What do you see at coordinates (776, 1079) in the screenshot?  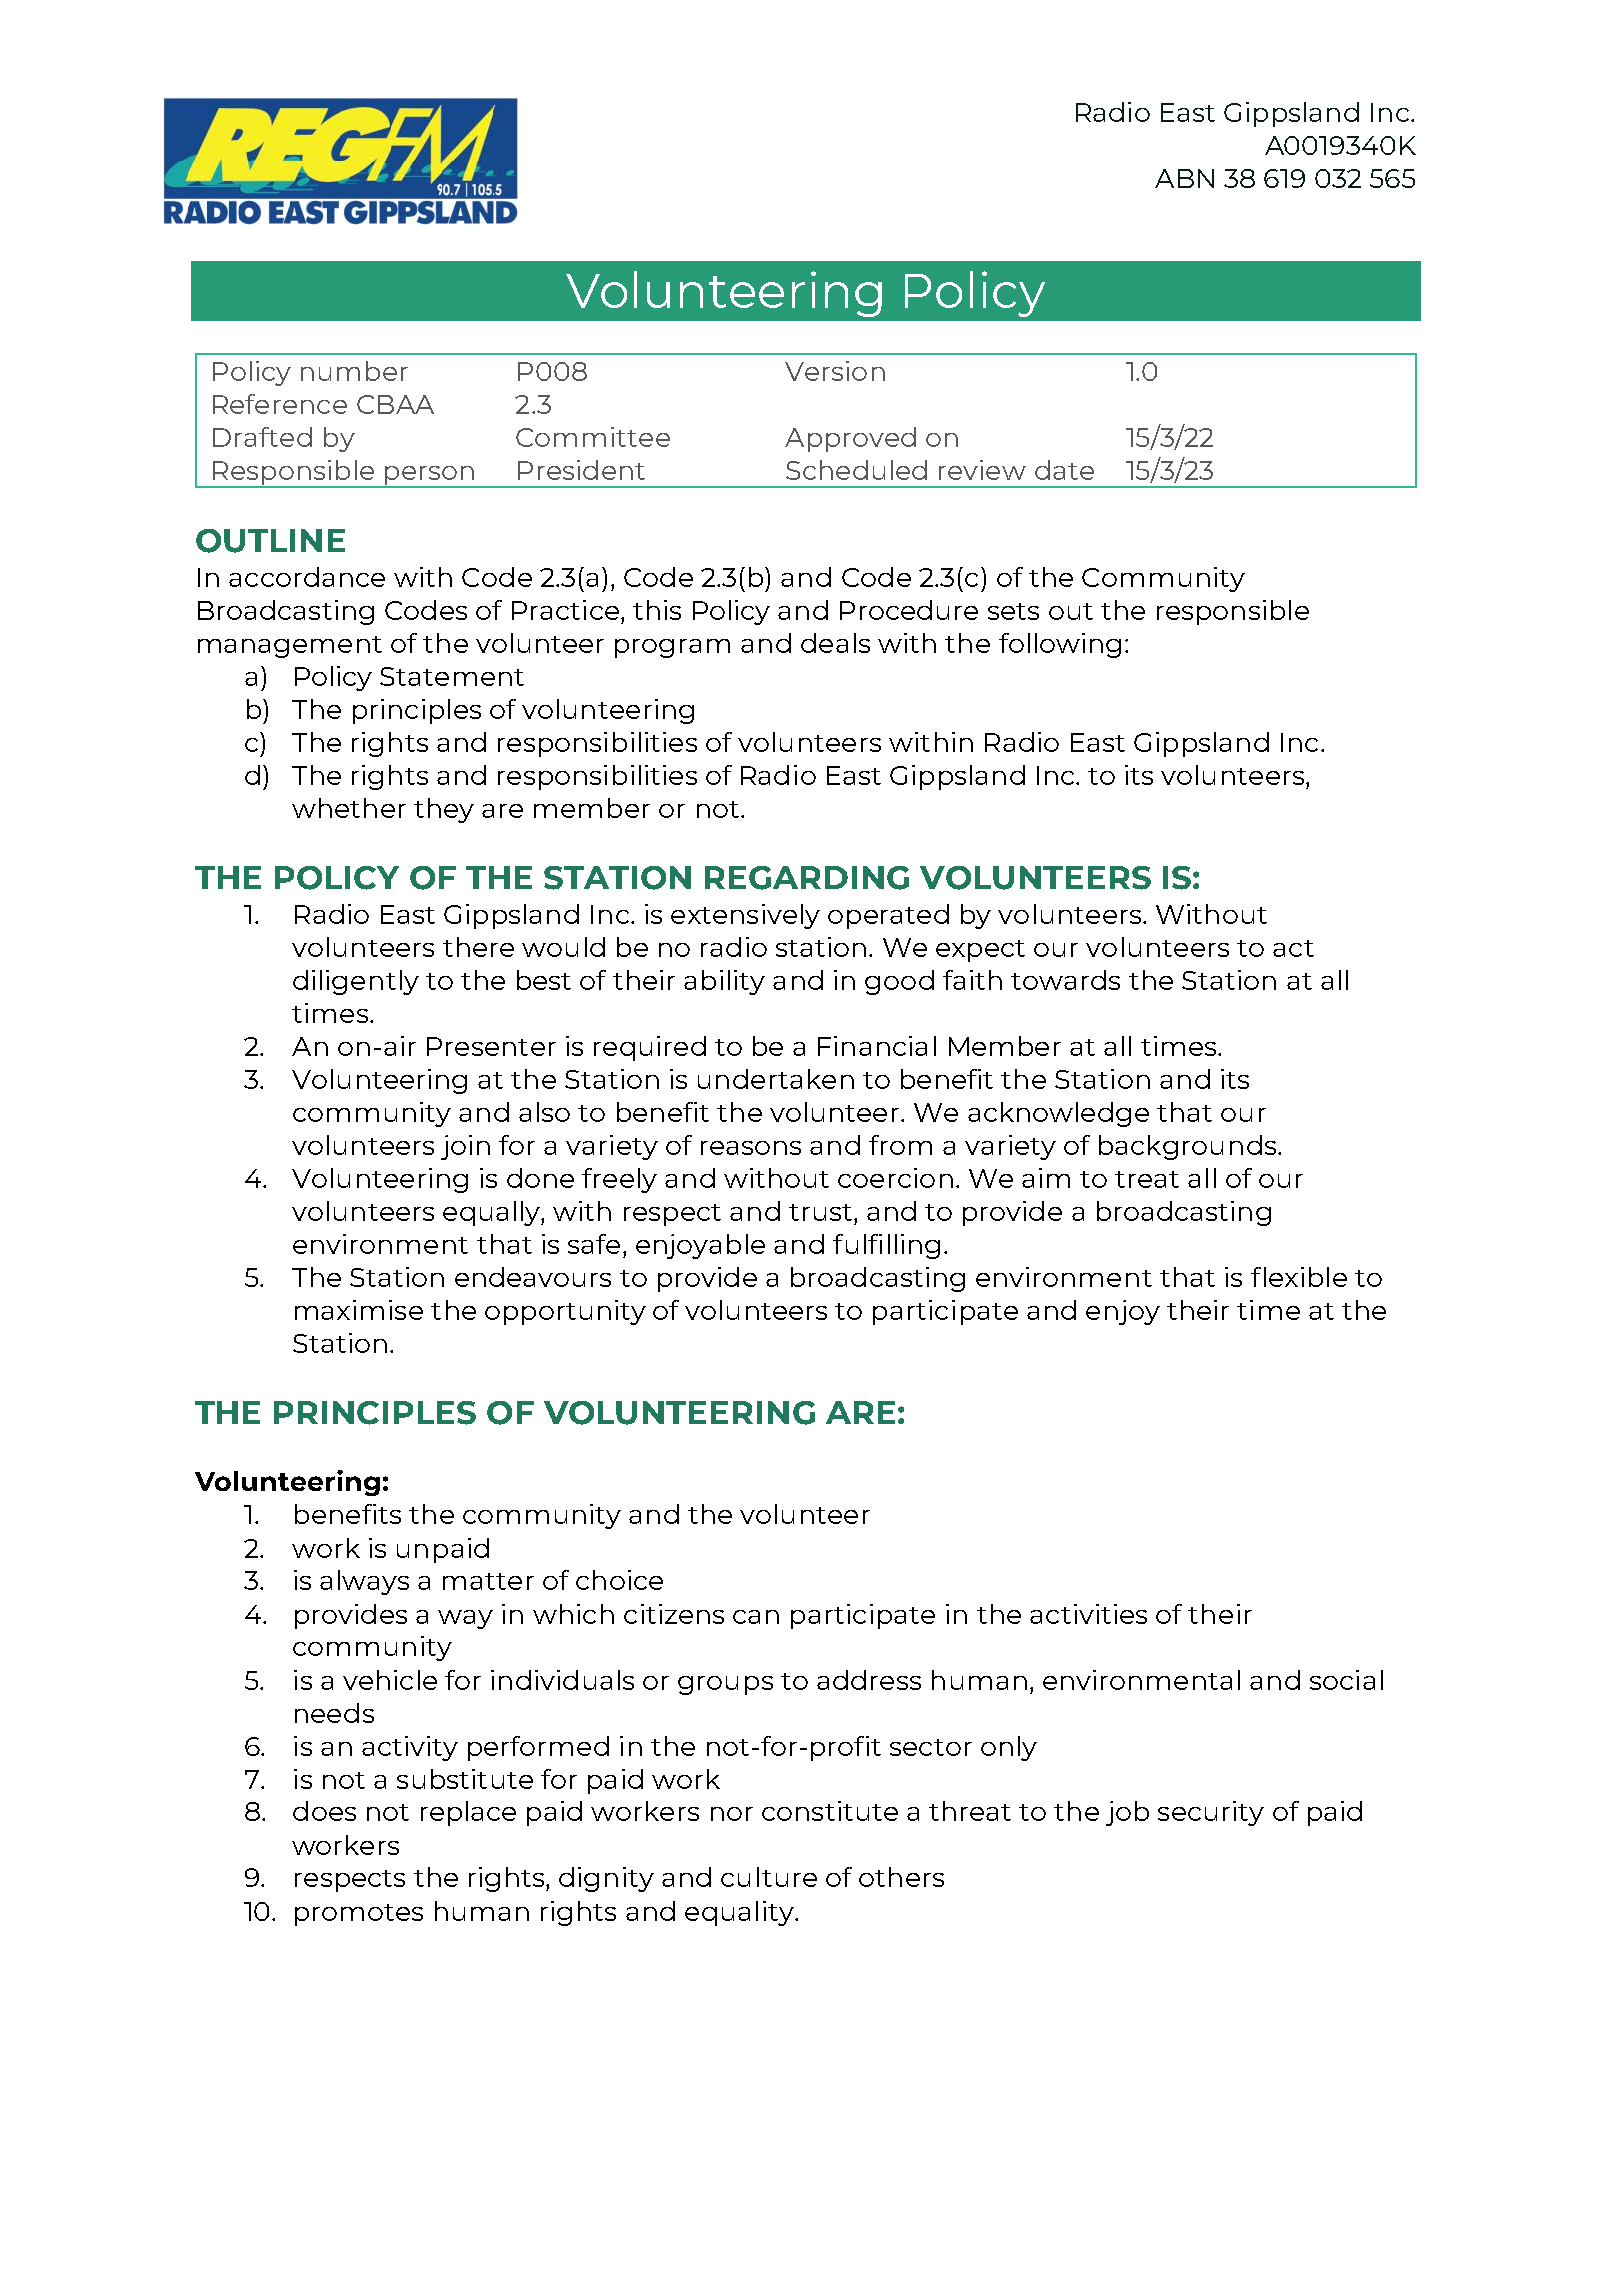 I see `undertaken` at bounding box center [776, 1079].
